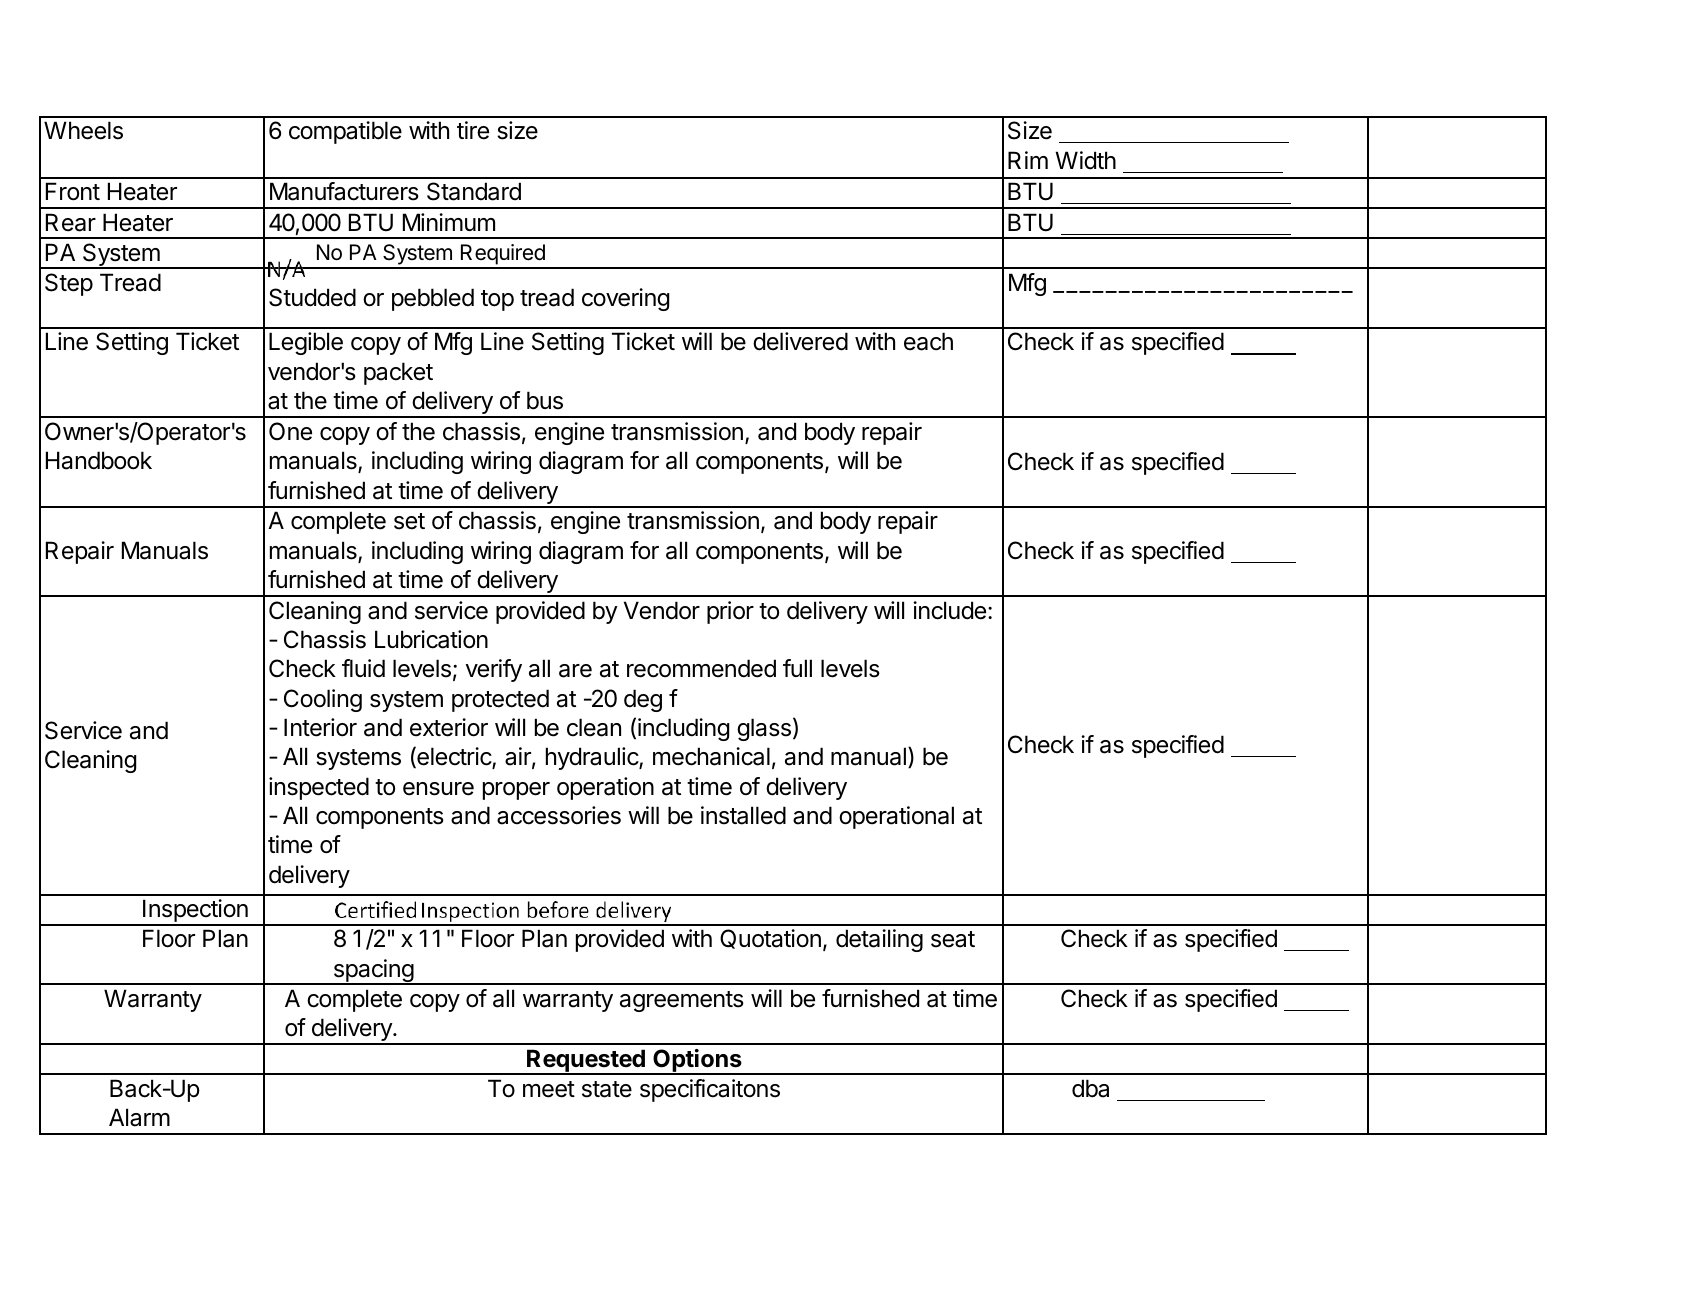 The height and width of the page is (1311, 1696). I want to click on include, so click(949, 610).
